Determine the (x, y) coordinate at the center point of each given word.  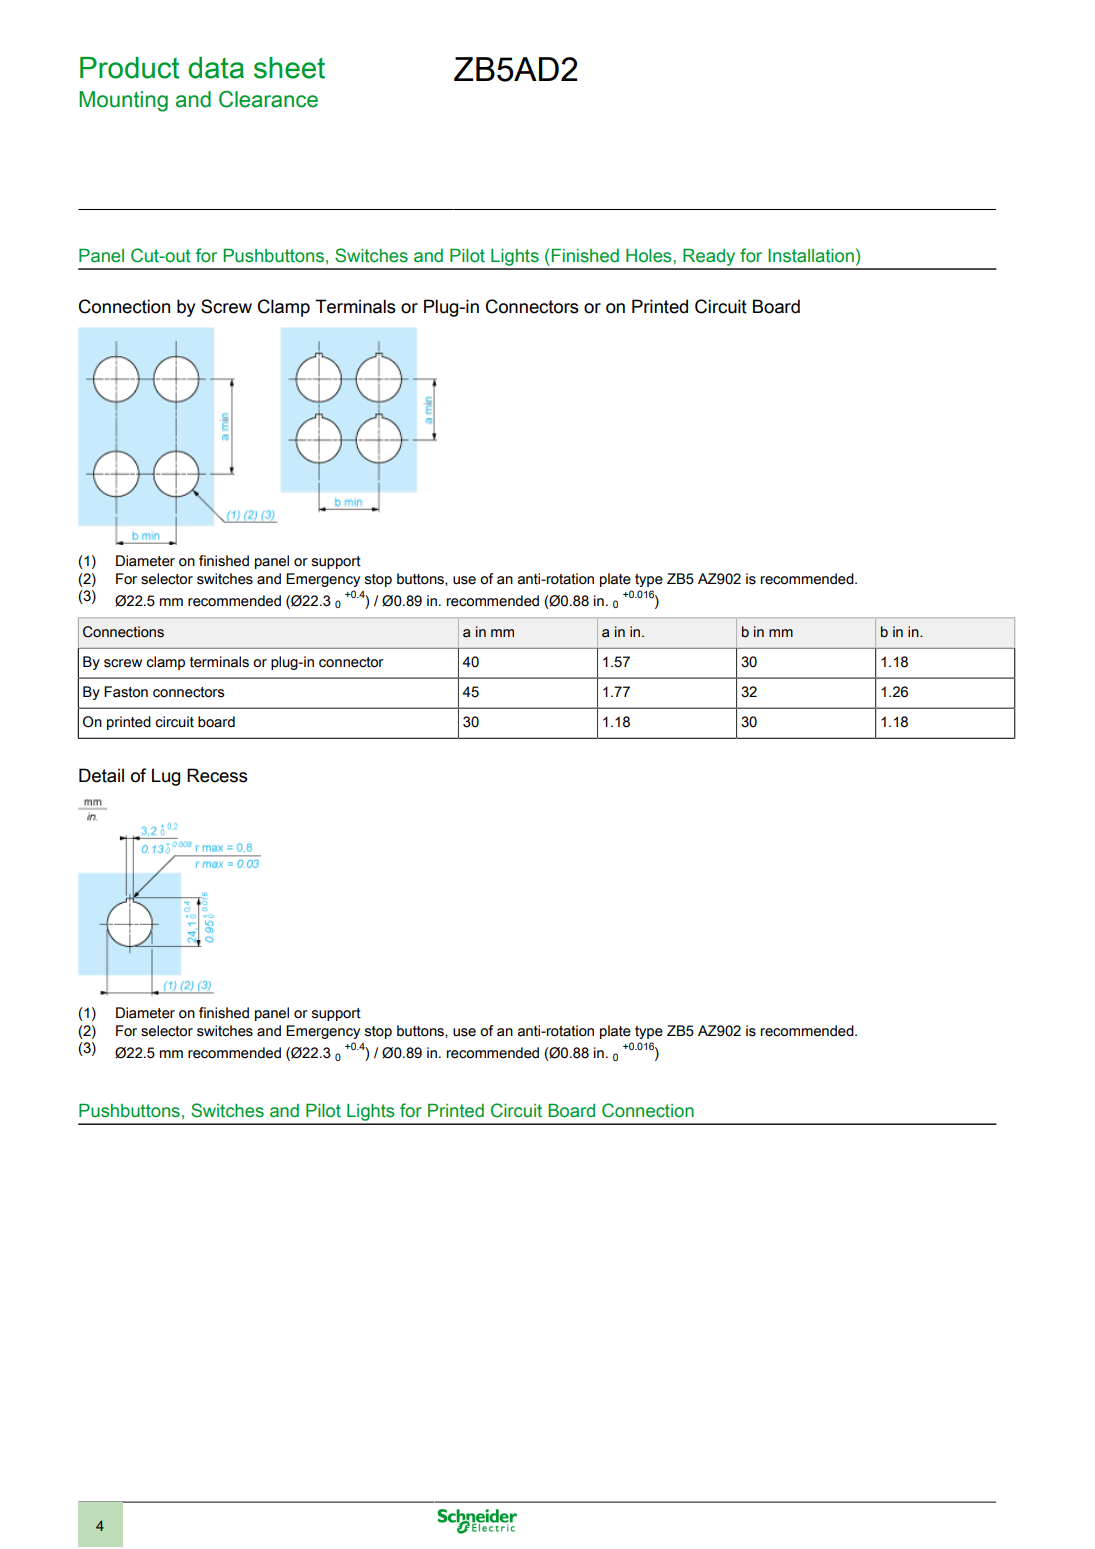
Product (130, 68)
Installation (811, 256)
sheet (289, 68)
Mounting (123, 101)
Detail (101, 775)
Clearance (268, 99)
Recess (217, 775)
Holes (650, 256)
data (216, 68)
